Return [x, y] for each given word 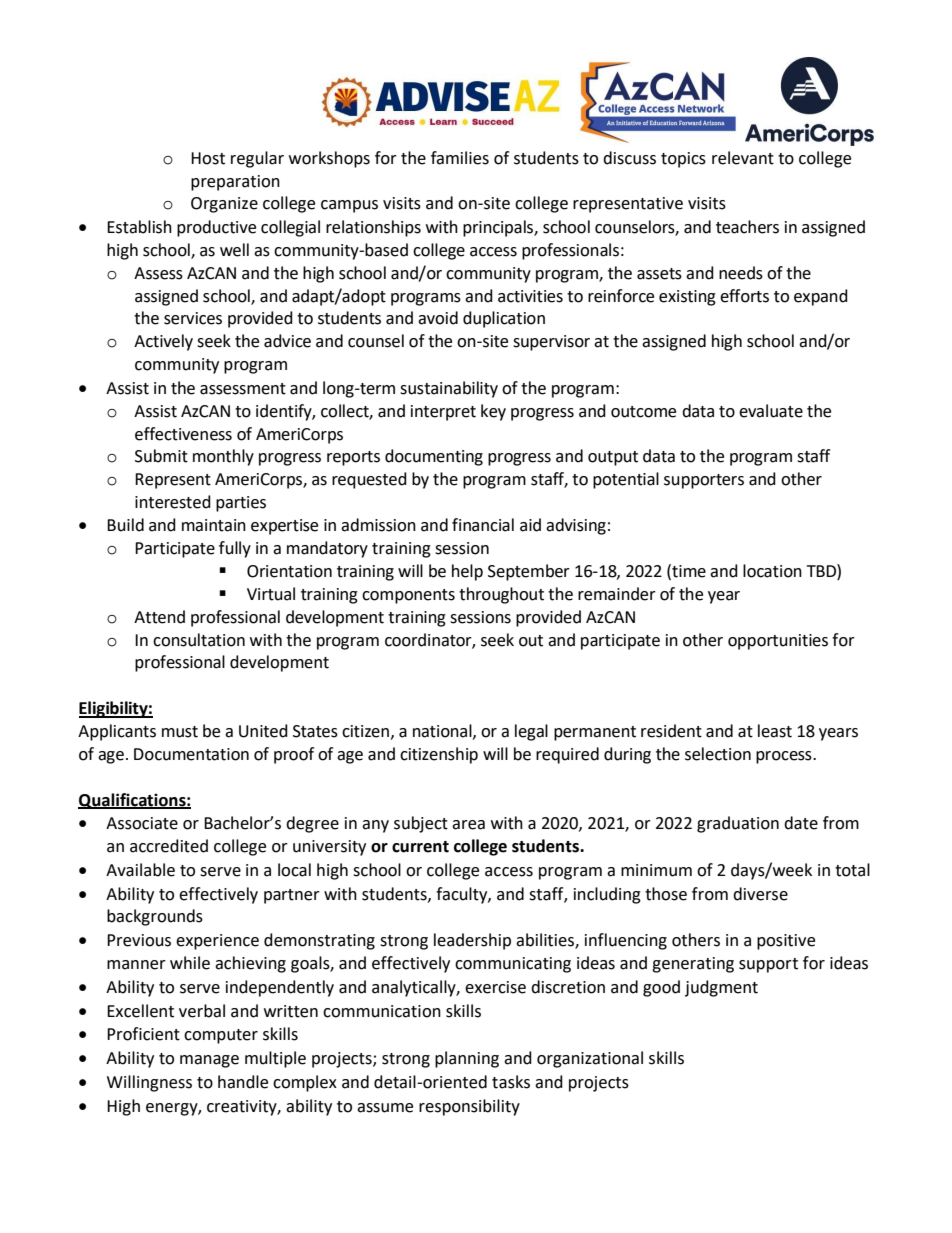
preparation [235, 183]
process [785, 757]
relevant [743, 158]
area [468, 825]
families [460, 158]
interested [173, 502]
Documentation [191, 754]
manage [209, 1061]
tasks [511, 1082]
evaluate [771, 411]
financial [483, 525]
